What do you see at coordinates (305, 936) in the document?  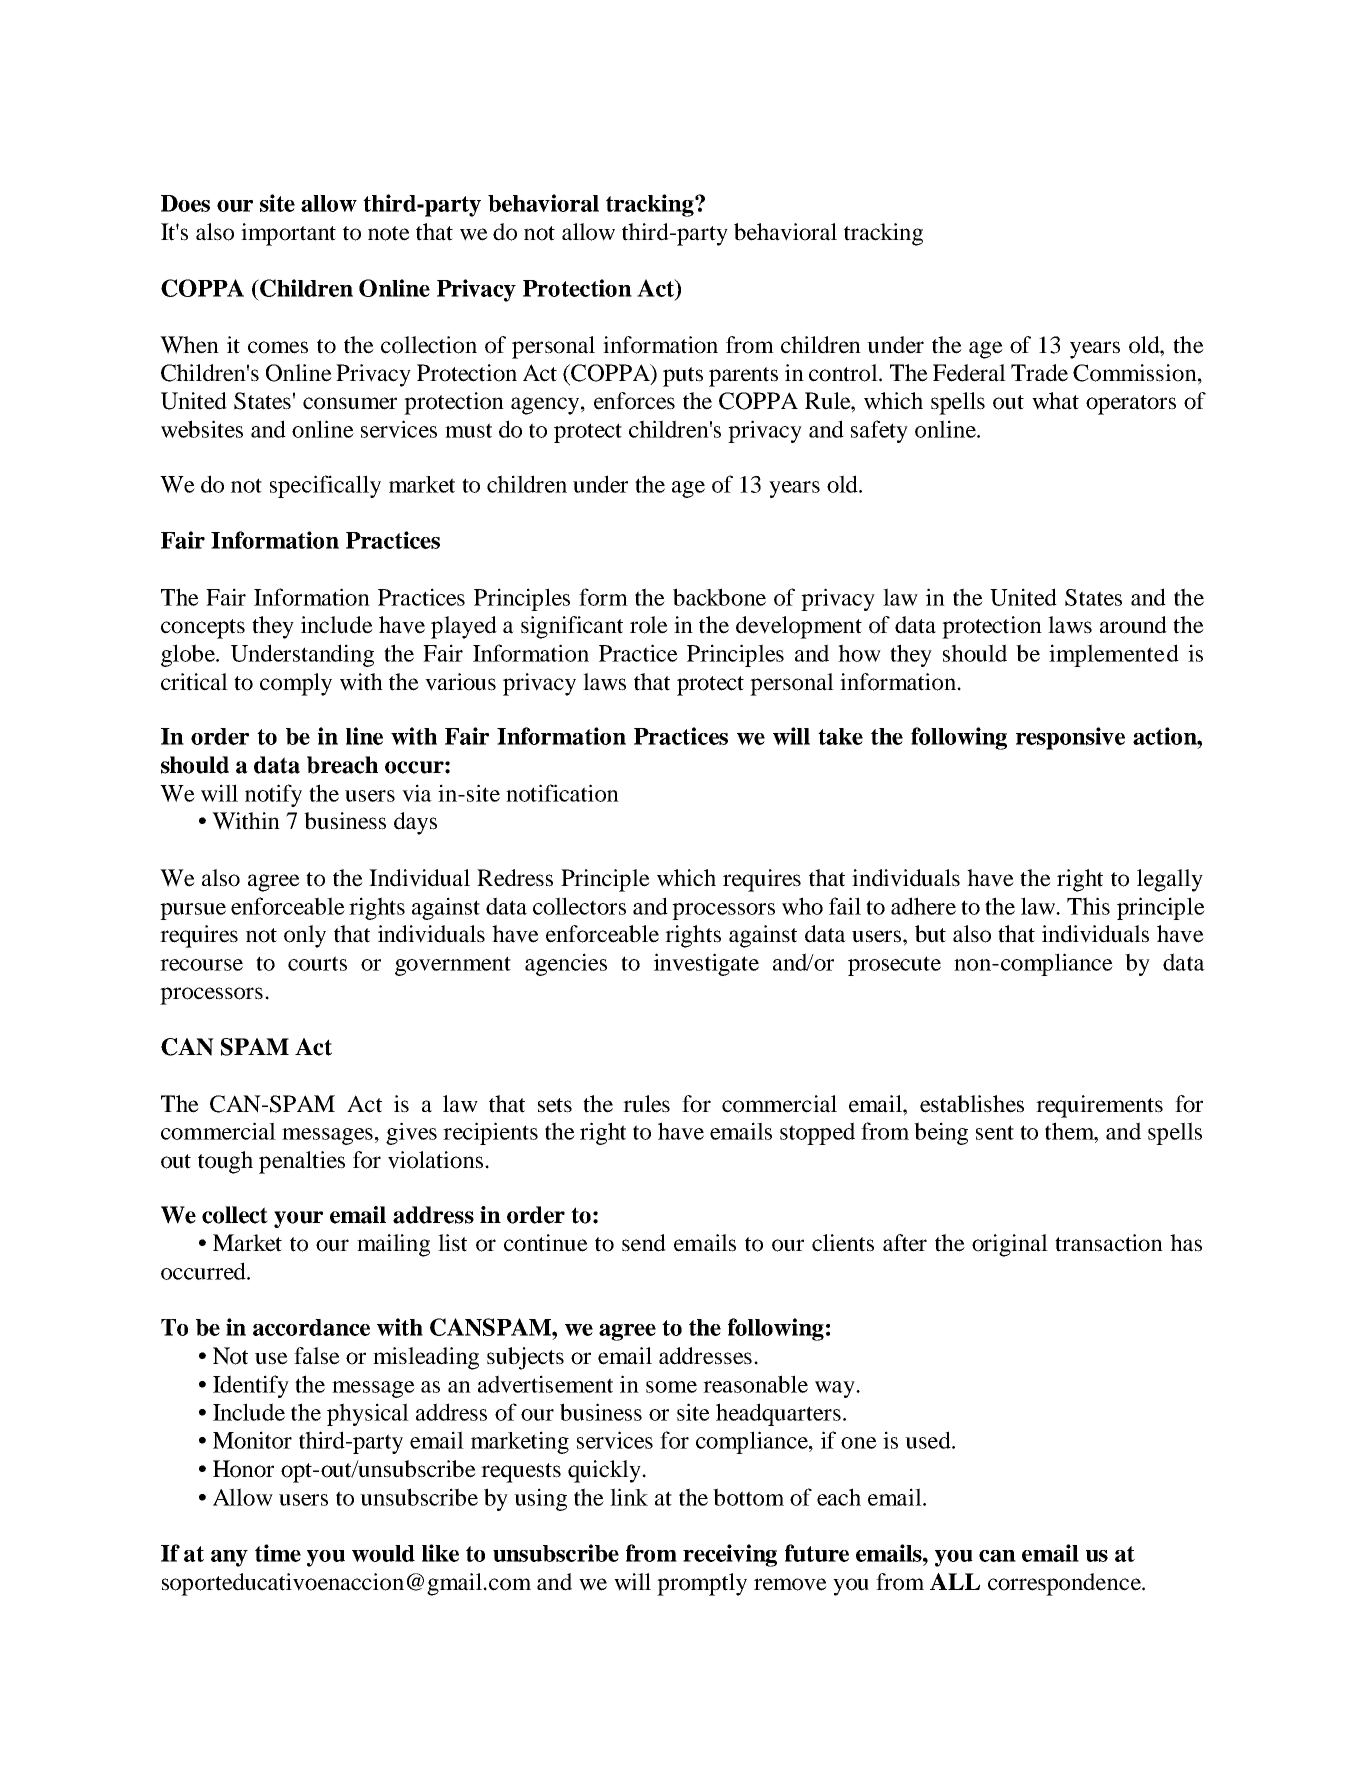 I see `only` at bounding box center [305, 936].
